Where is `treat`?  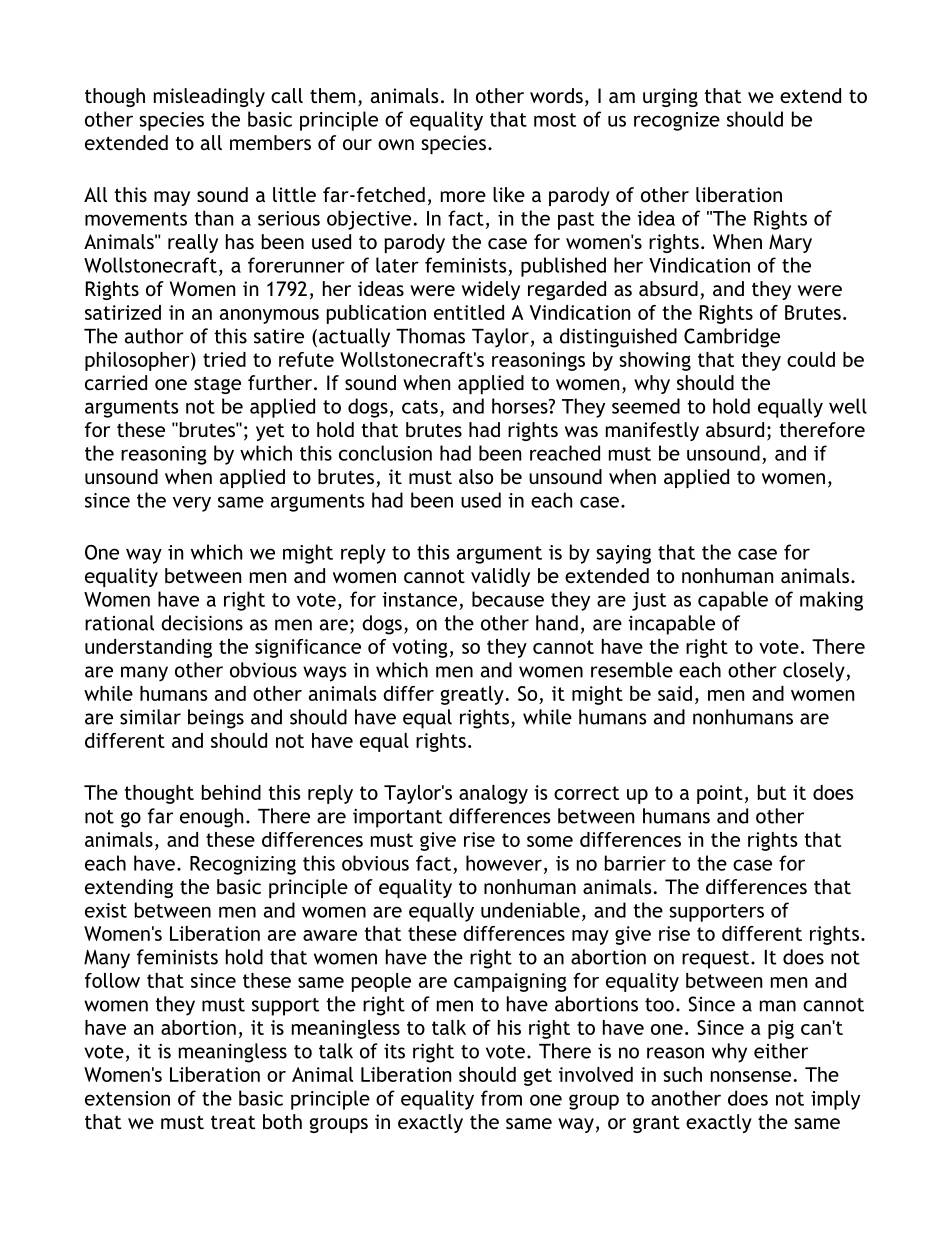 treat is located at coordinates (233, 1122).
